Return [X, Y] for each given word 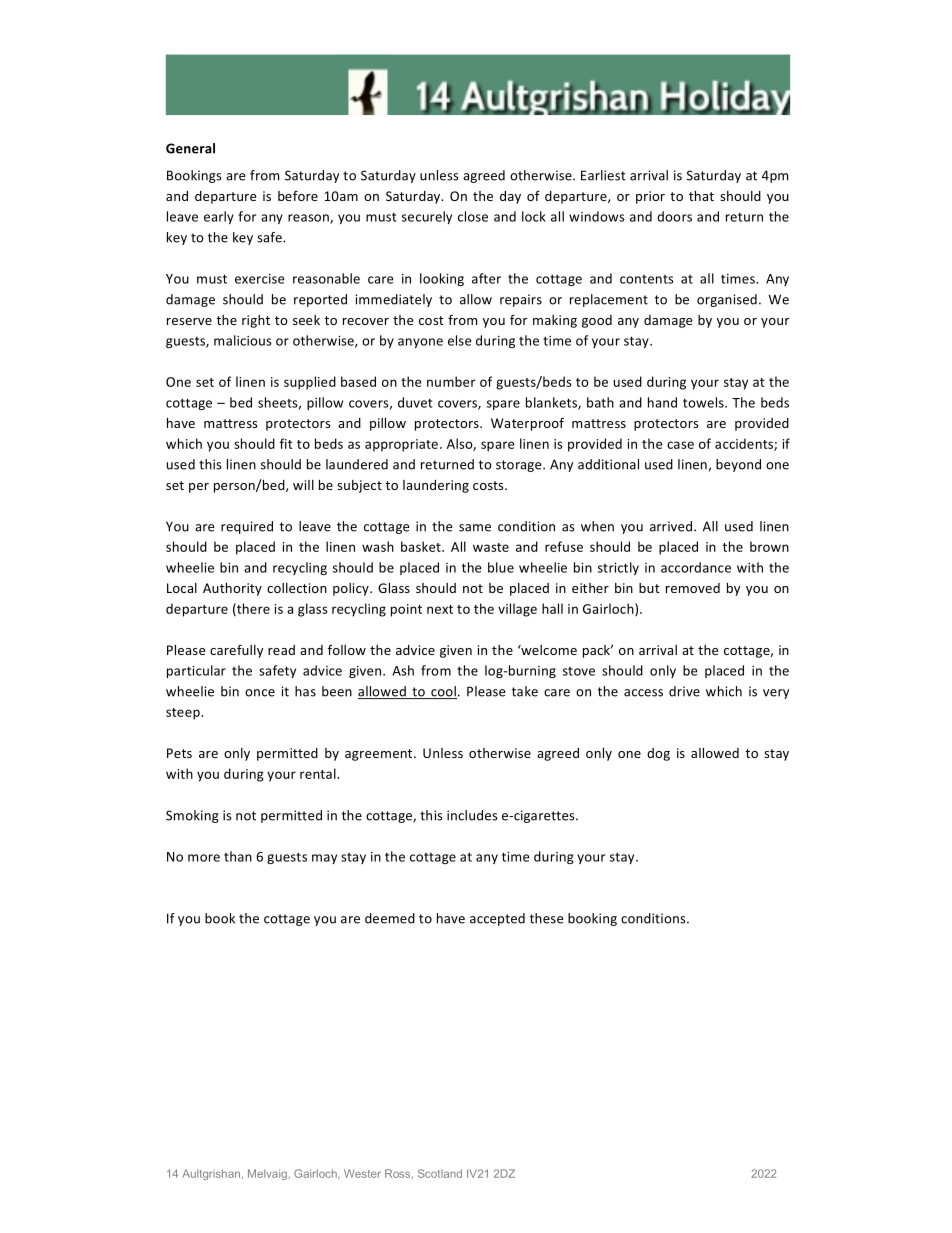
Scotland [440, 1173]
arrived [672, 526]
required [247, 527]
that [701, 196]
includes [472, 815]
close [473, 216]
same [475, 528]
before [298, 195]
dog [658, 754]
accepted [497, 919]
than [238, 856]
